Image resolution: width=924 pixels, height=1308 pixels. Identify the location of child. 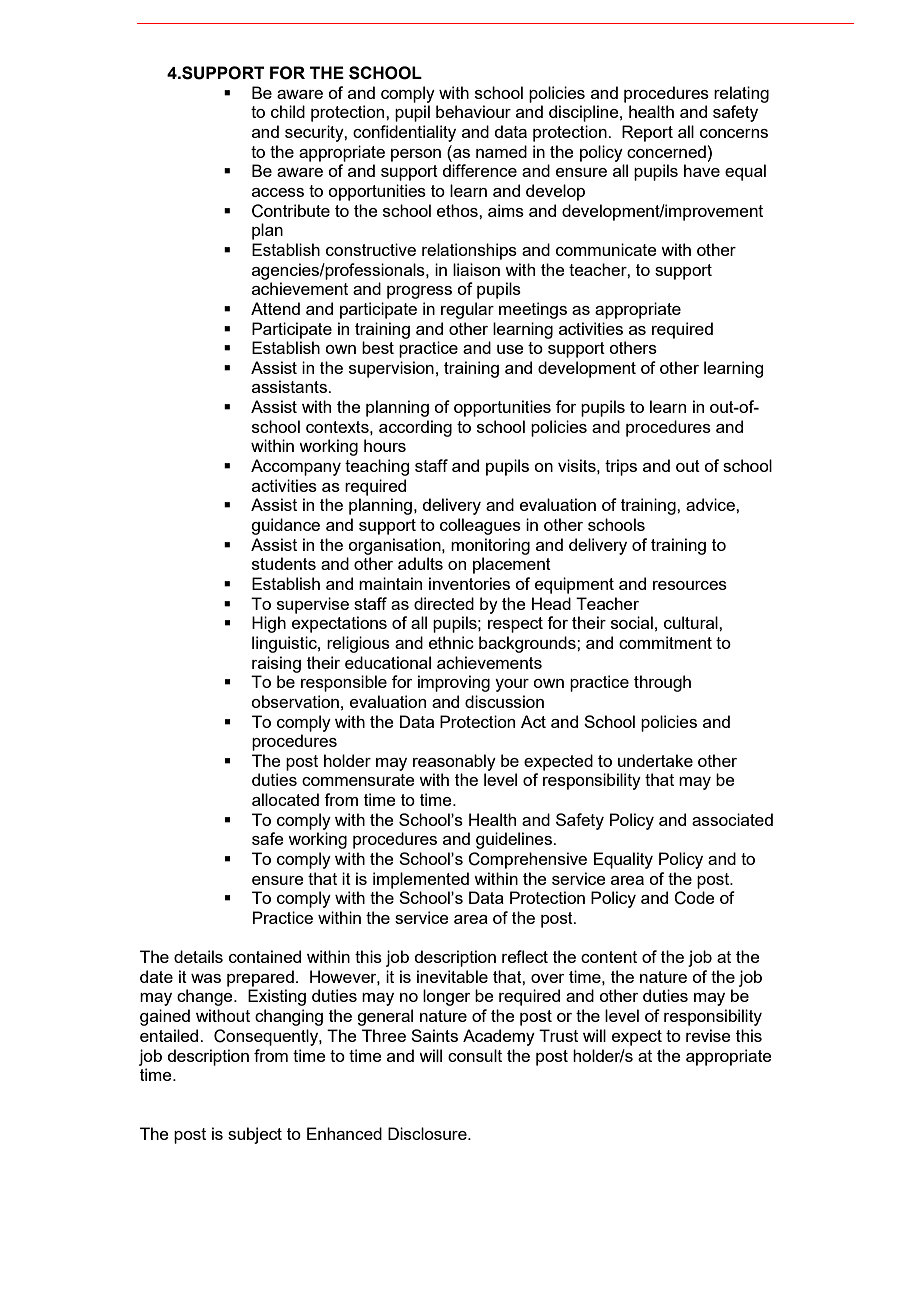
(288, 111).
